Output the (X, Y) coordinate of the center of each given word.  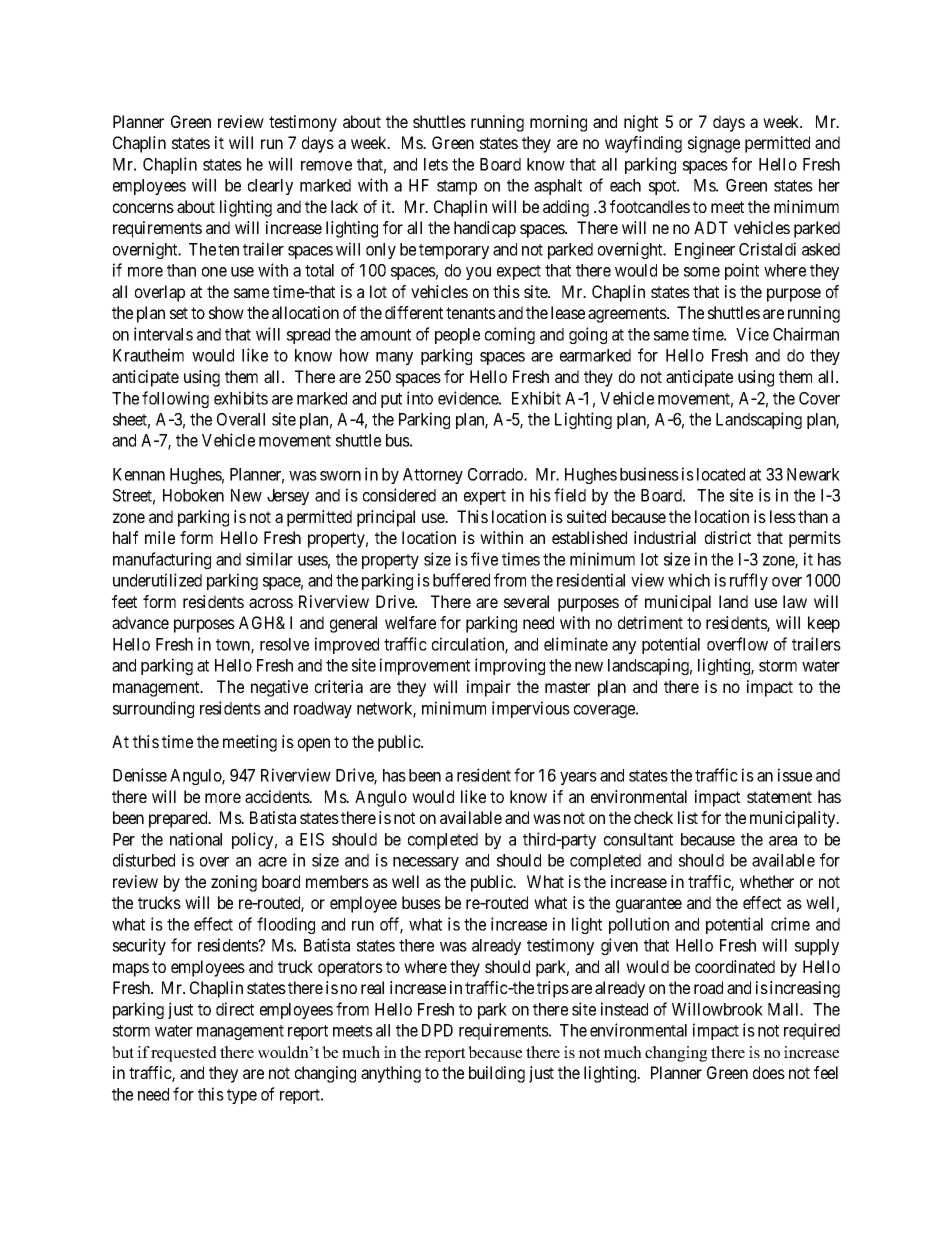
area (783, 841)
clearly (270, 187)
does (769, 1072)
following (175, 399)
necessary (426, 863)
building (497, 1074)
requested (184, 1054)
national (196, 839)
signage (714, 144)
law (795, 601)
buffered (461, 580)
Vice (752, 334)
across (271, 603)
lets (436, 164)
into (420, 398)
